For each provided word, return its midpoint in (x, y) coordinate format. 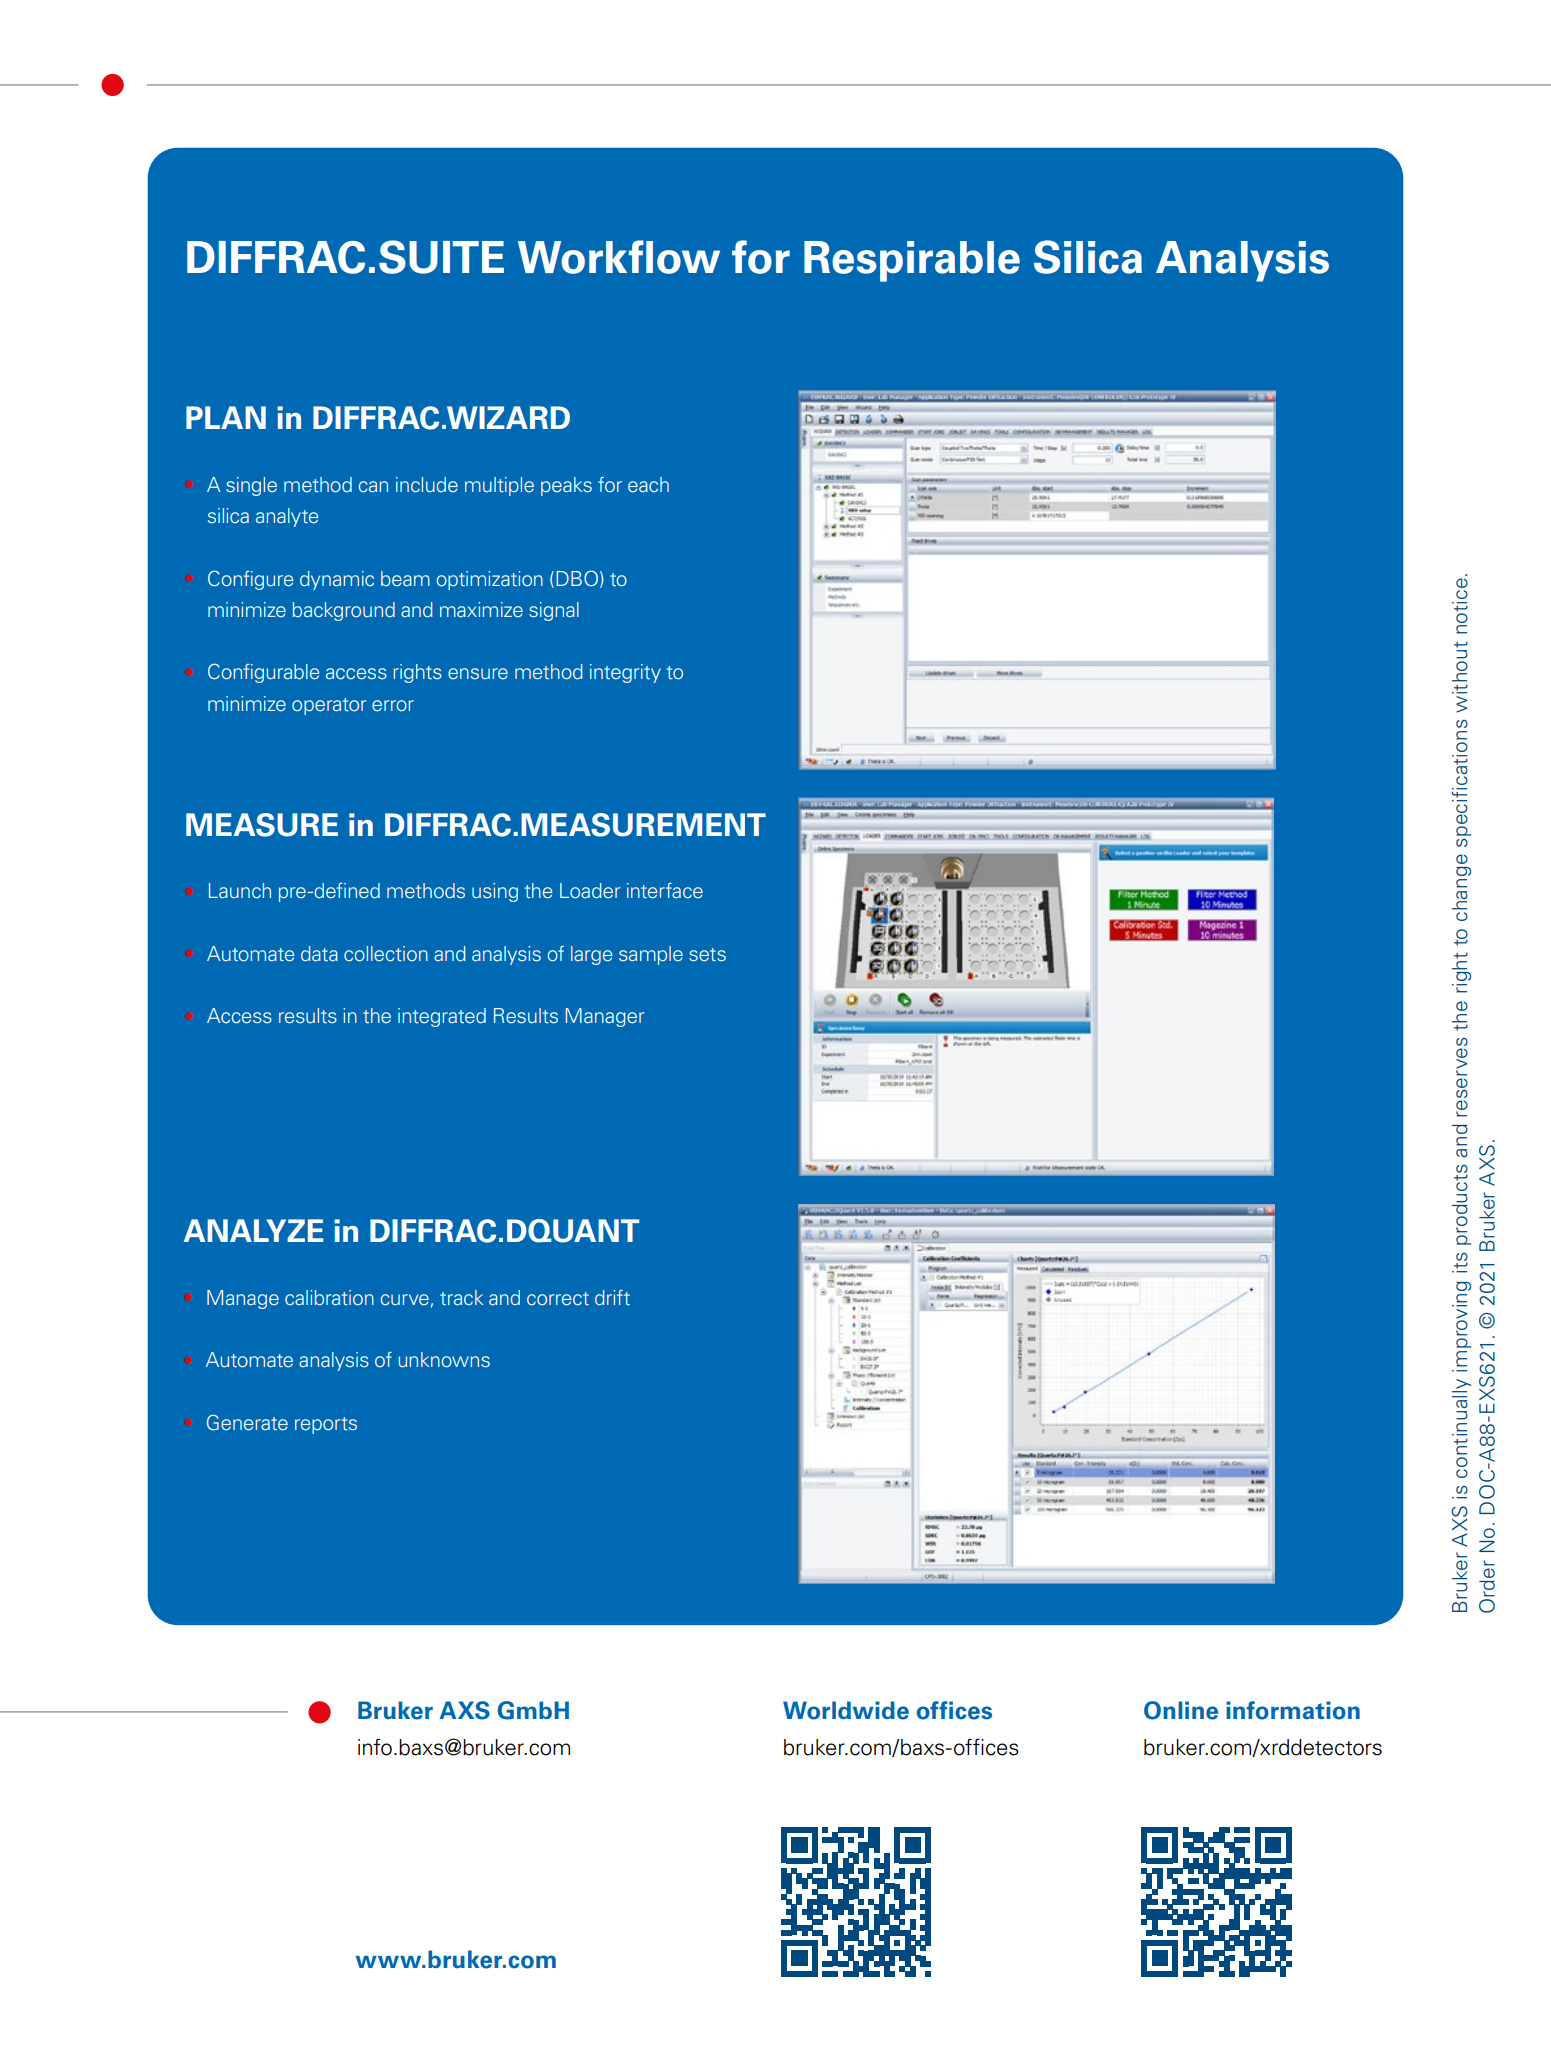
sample (651, 955)
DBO (577, 578)
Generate (247, 1422)
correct (558, 1299)
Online (1181, 1710)
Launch (240, 891)
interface (665, 891)
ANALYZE (254, 1230)
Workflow (619, 257)
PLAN (226, 417)
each (648, 484)
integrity (625, 673)
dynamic (337, 580)
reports (326, 1425)
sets (707, 955)
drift (612, 1297)
